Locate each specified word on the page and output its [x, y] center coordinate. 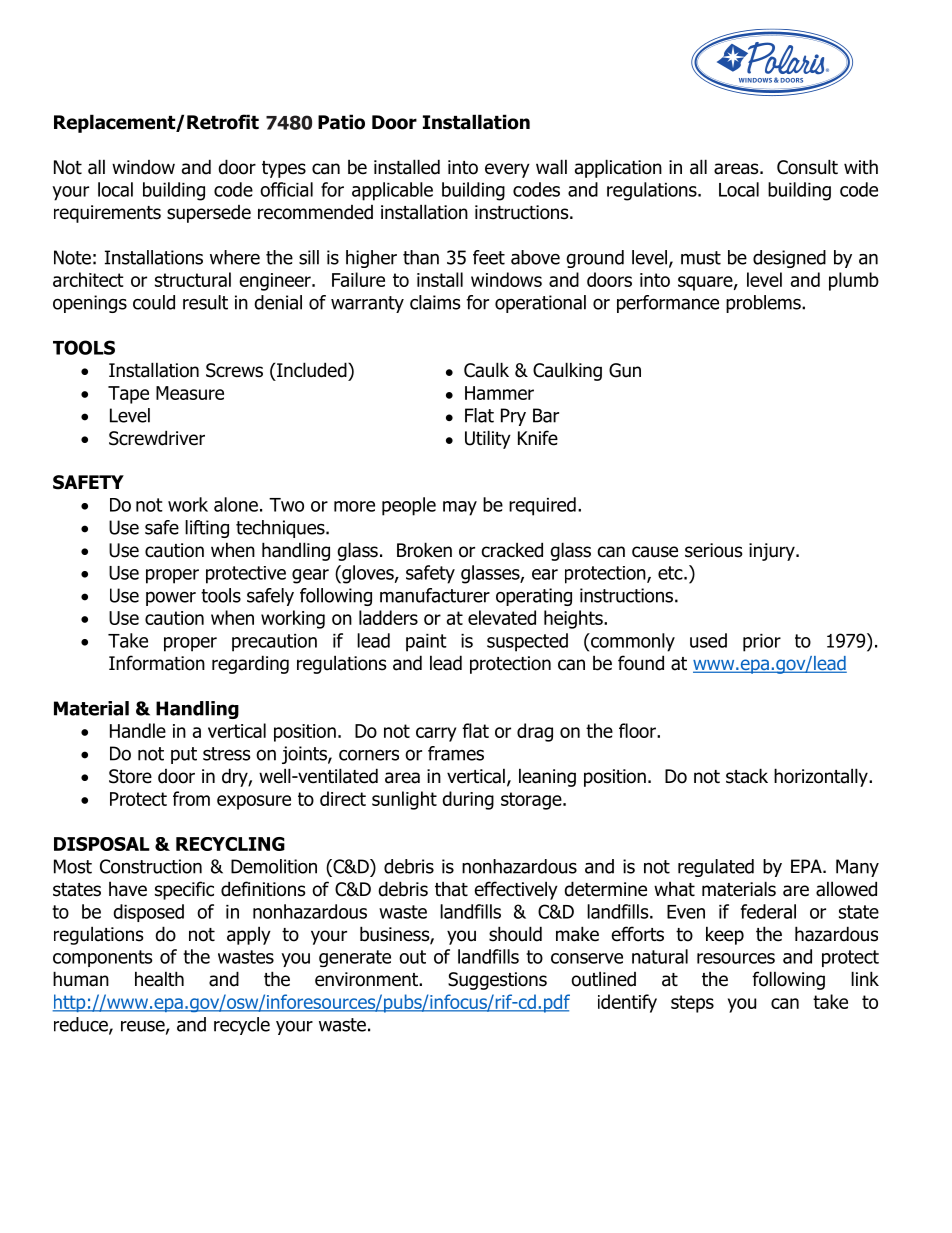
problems [764, 304]
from [191, 798]
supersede [209, 214]
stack [747, 776]
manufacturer [435, 595]
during [468, 800]
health [159, 979]
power [171, 598]
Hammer [499, 393]
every [507, 170]
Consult [807, 167]
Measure [190, 393]
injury [773, 552]
